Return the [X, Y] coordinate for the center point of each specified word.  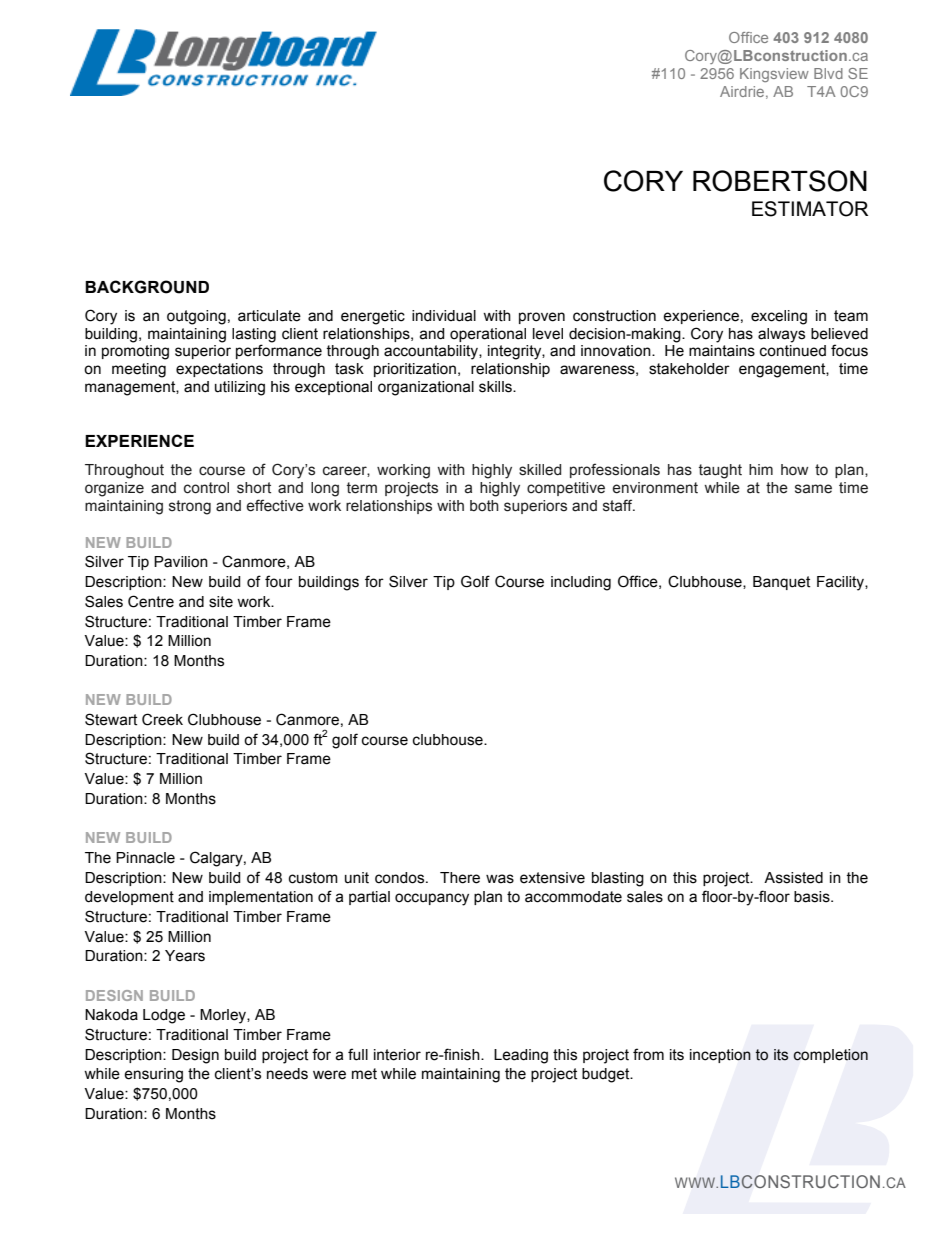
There [460, 878]
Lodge [164, 1016]
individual [444, 316]
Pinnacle [145, 858]
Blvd [828, 73]
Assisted [793, 878]
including [581, 583]
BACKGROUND [147, 287]
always [781, 335]
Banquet [781, 583]
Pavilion [181, 562]
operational [488, 335]
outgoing [196, 317]
